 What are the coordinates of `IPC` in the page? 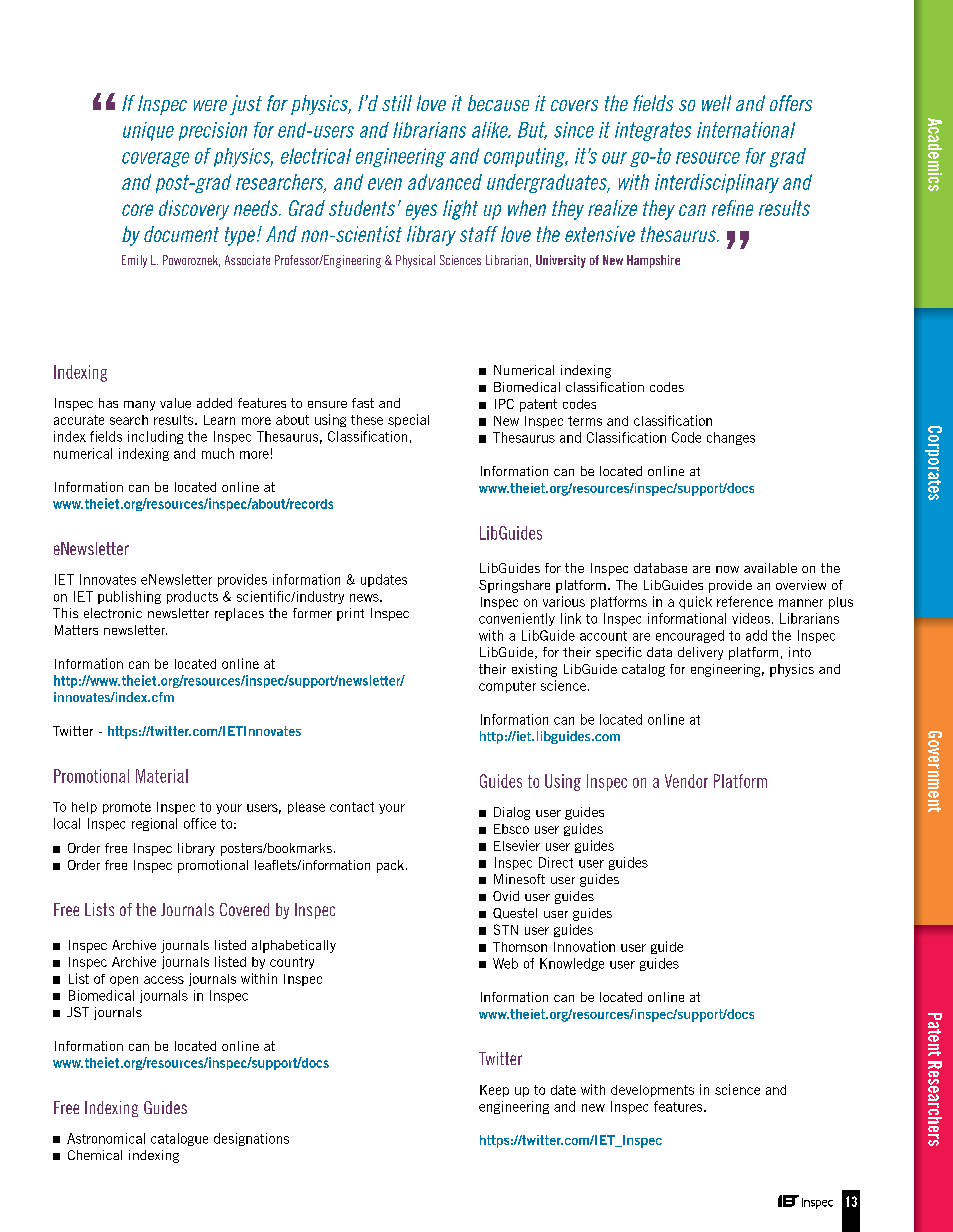 It's located at (504, 404).
